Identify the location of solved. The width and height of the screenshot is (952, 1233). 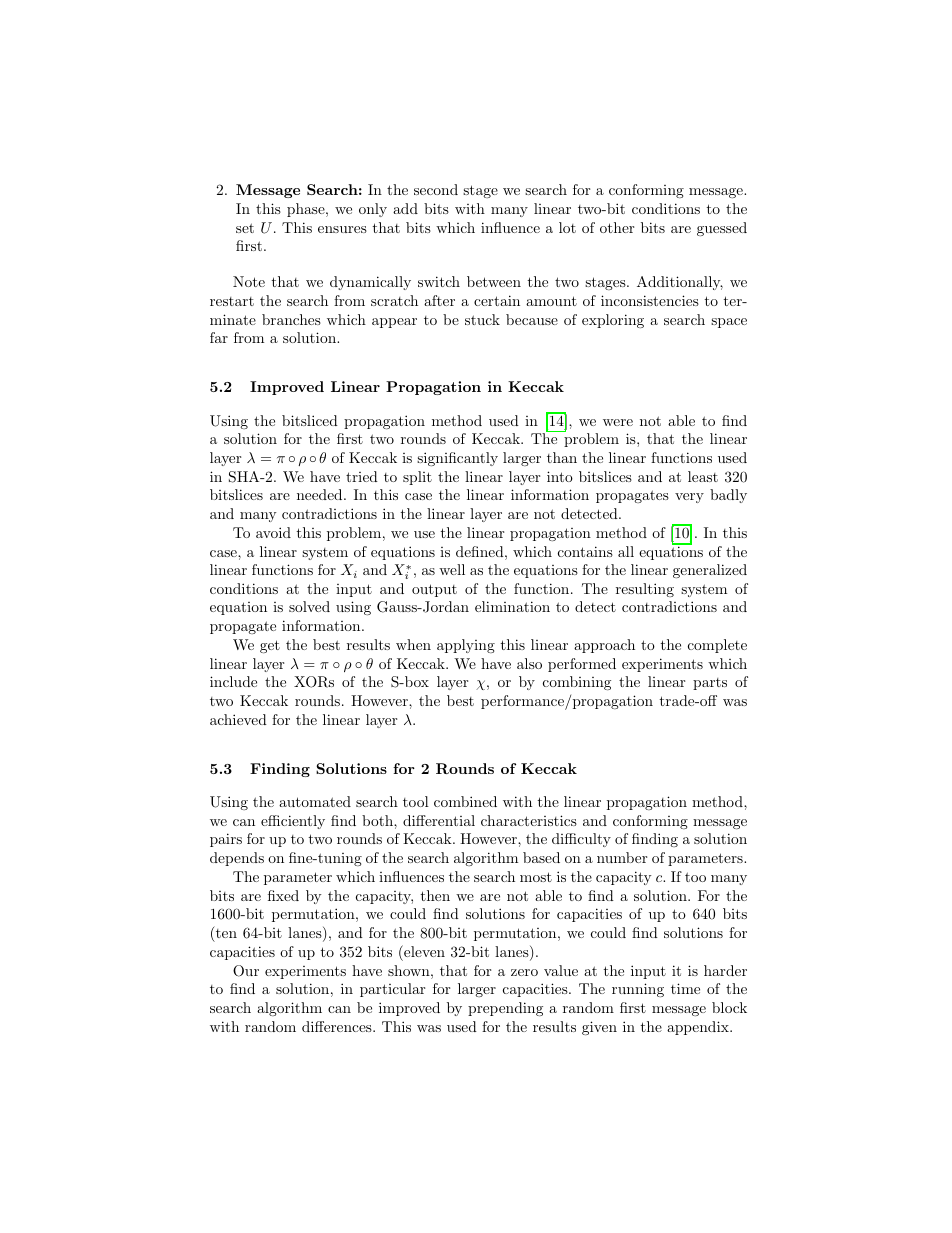
(309, 606).
